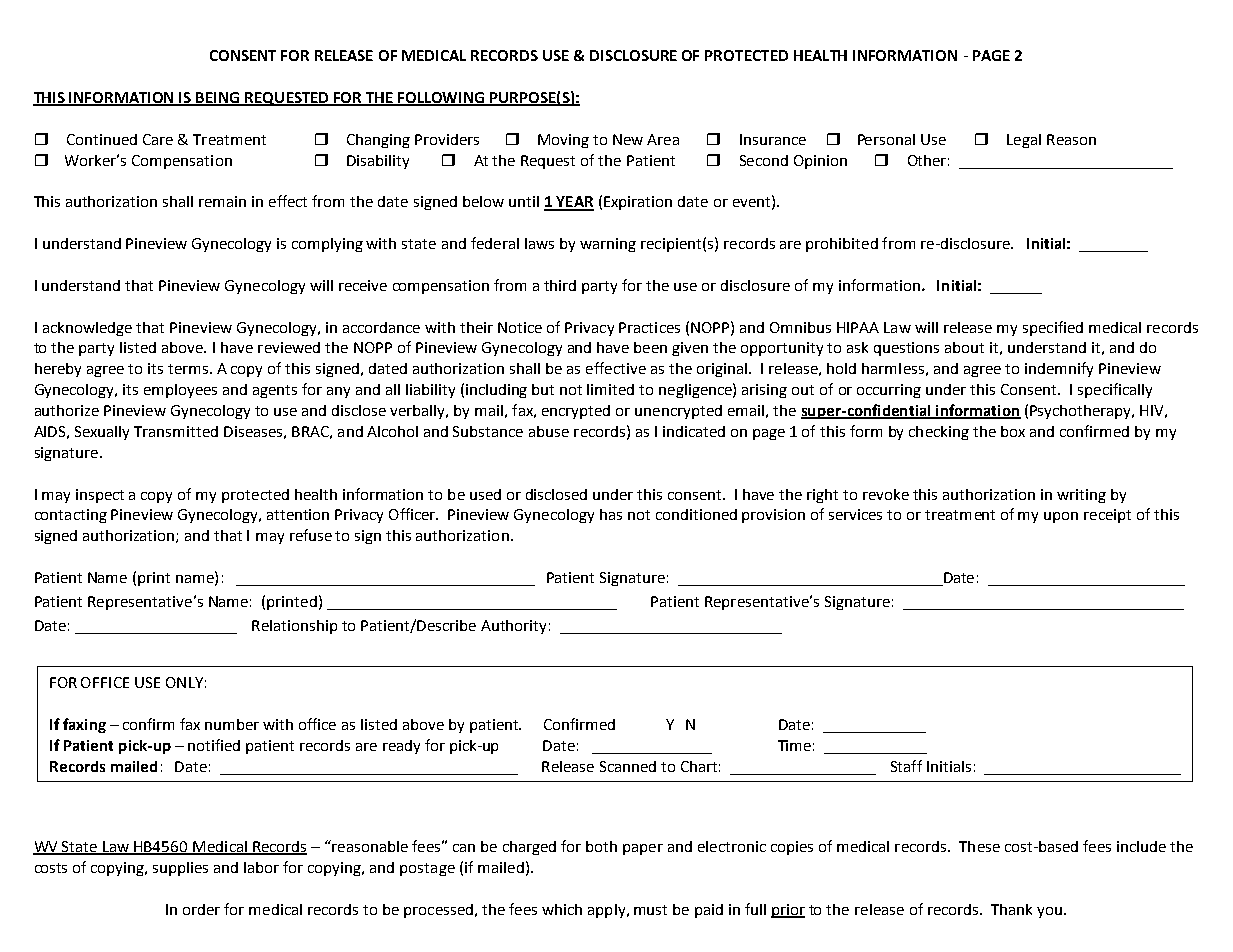 The image size is (1233, 952). I want to click on Care, so click(158, 139).
